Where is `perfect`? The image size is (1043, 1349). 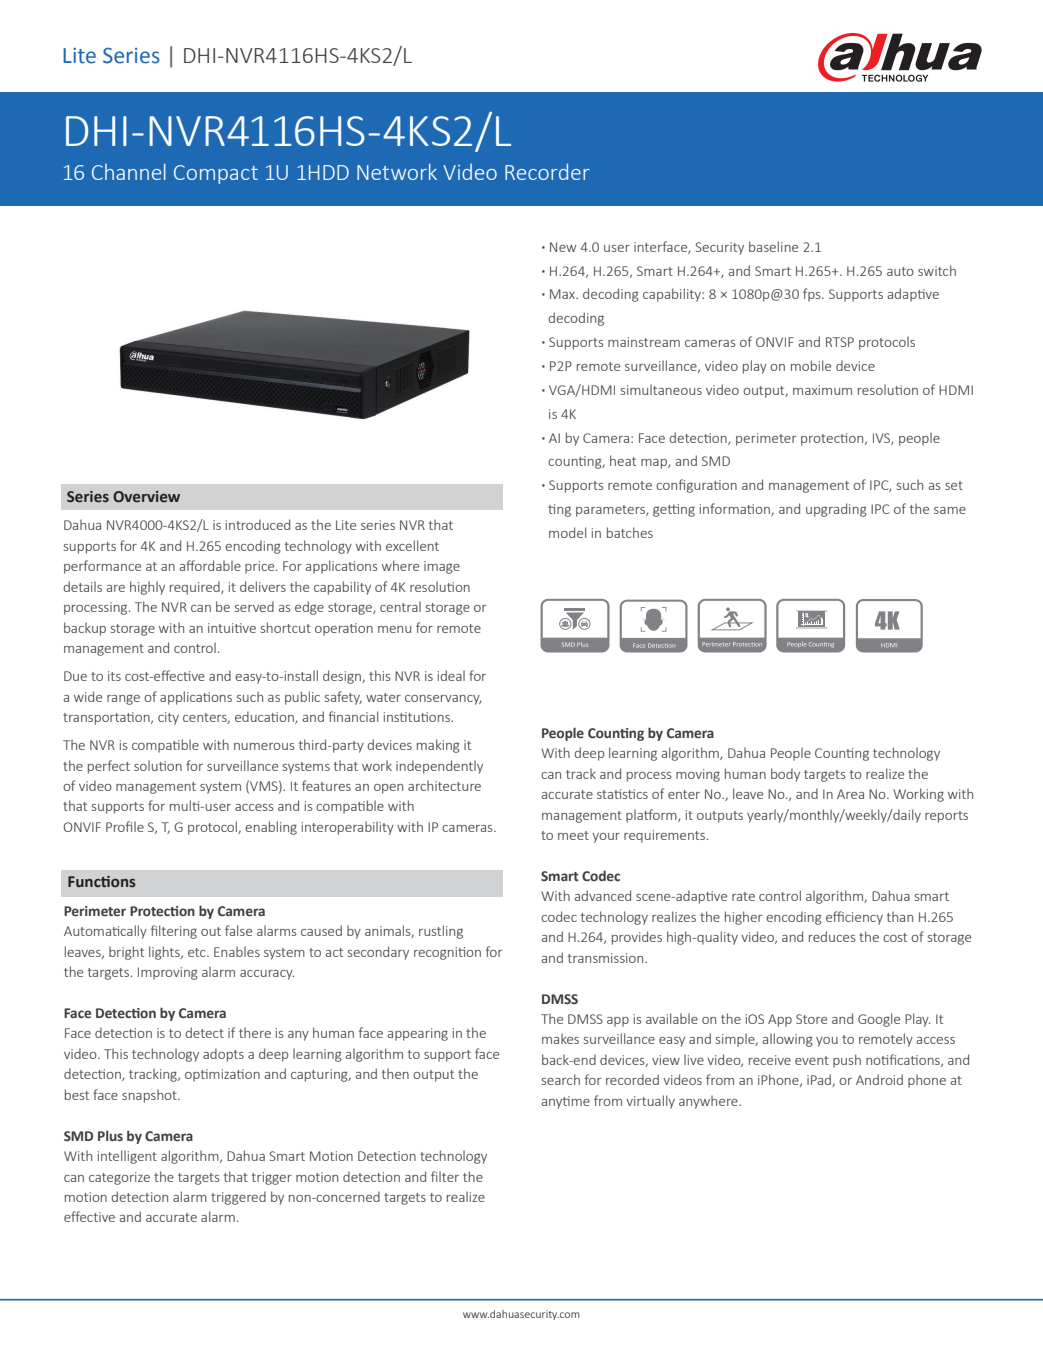 perfect is located at coordinates (109, 767).
